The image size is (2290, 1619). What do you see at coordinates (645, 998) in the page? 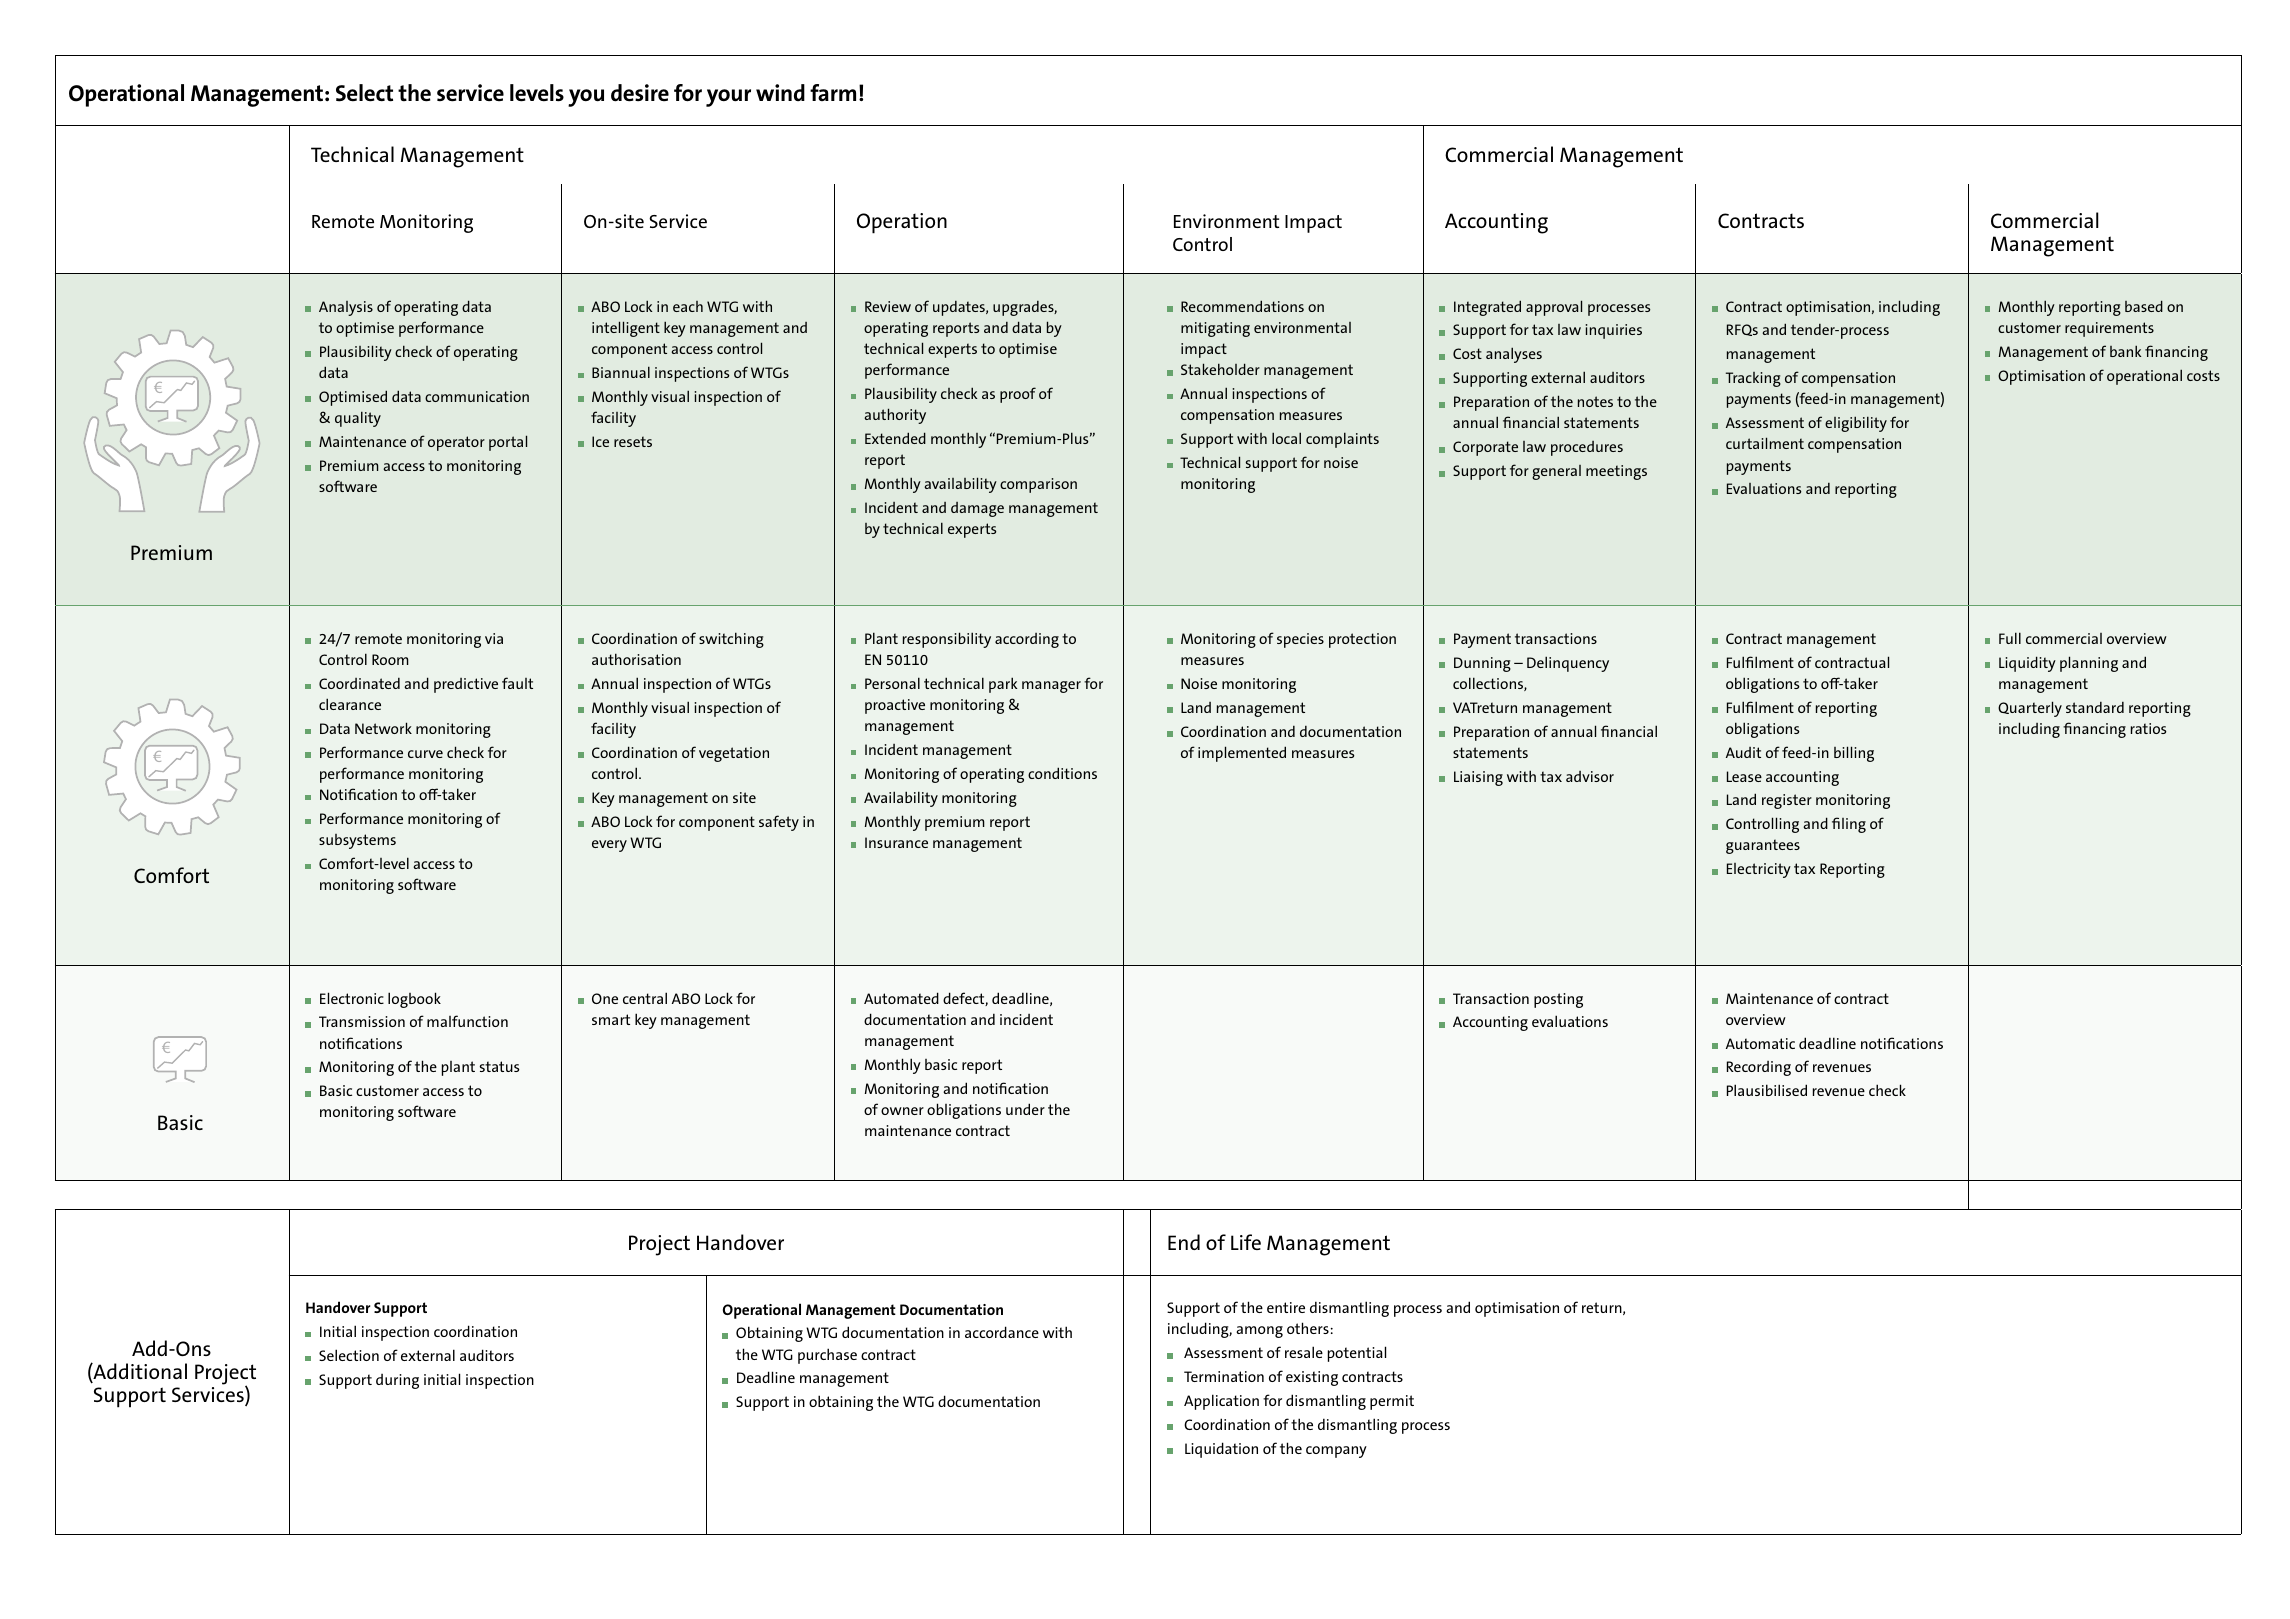
I see `central` at bounding box center [645, 998].
